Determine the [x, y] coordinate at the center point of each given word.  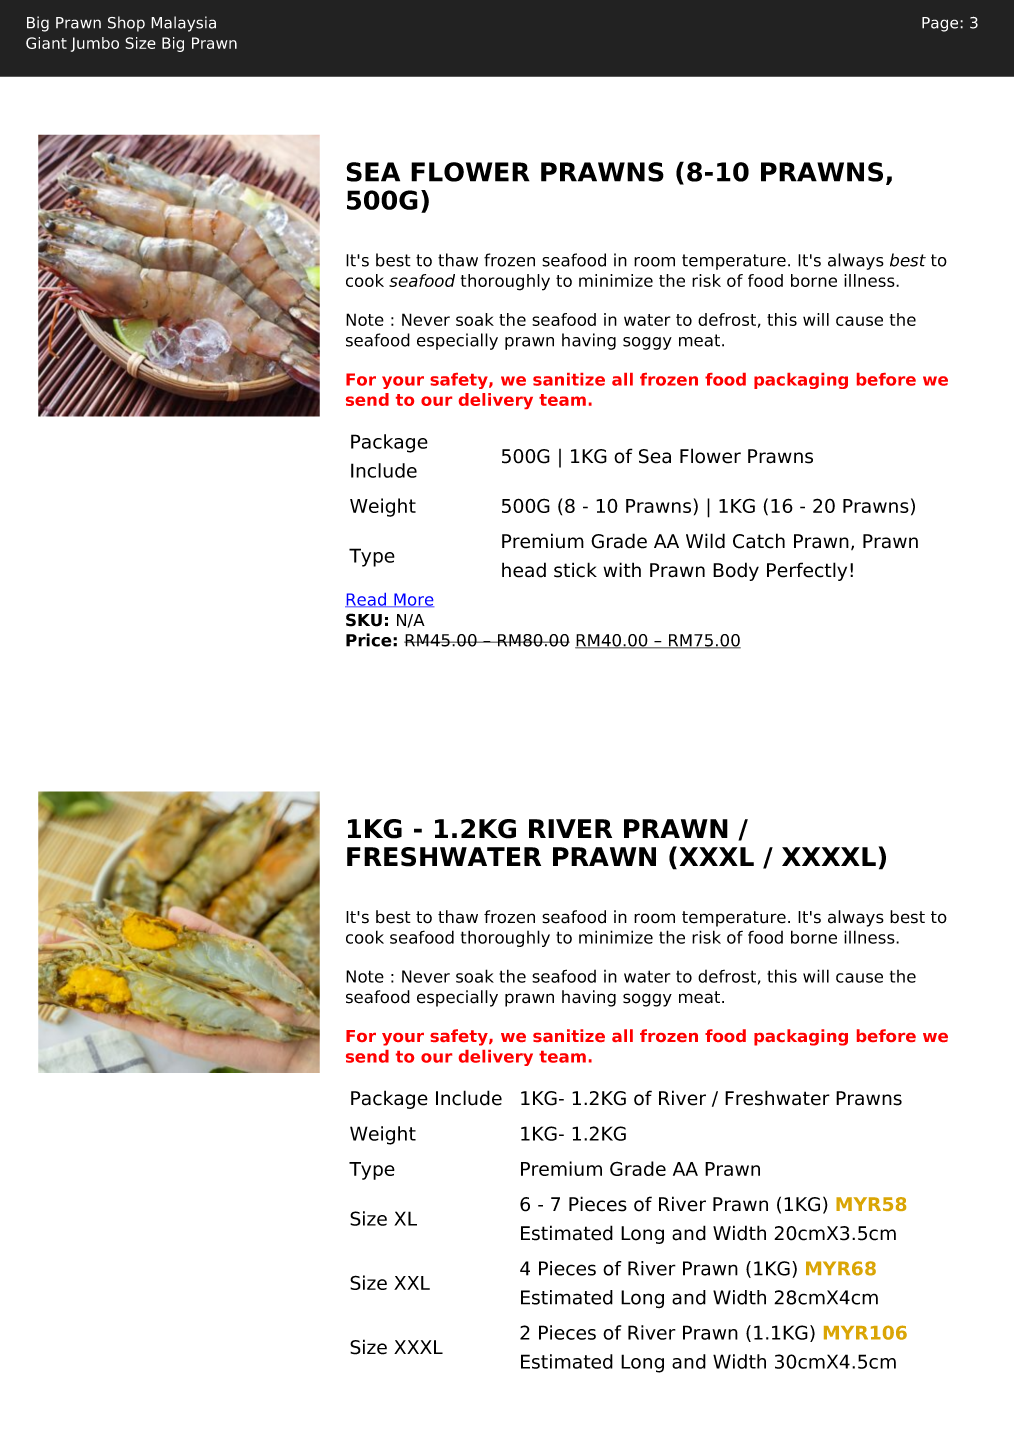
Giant [46, 43]
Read [367, 600]
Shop [126, 24]
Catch [759, 541]
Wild [705, 541]
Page [941, 24]
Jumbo [95, 44]
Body [736, 571]
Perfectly [807, 571]
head [524, 570]
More [413, 600]
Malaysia [183, 24]
